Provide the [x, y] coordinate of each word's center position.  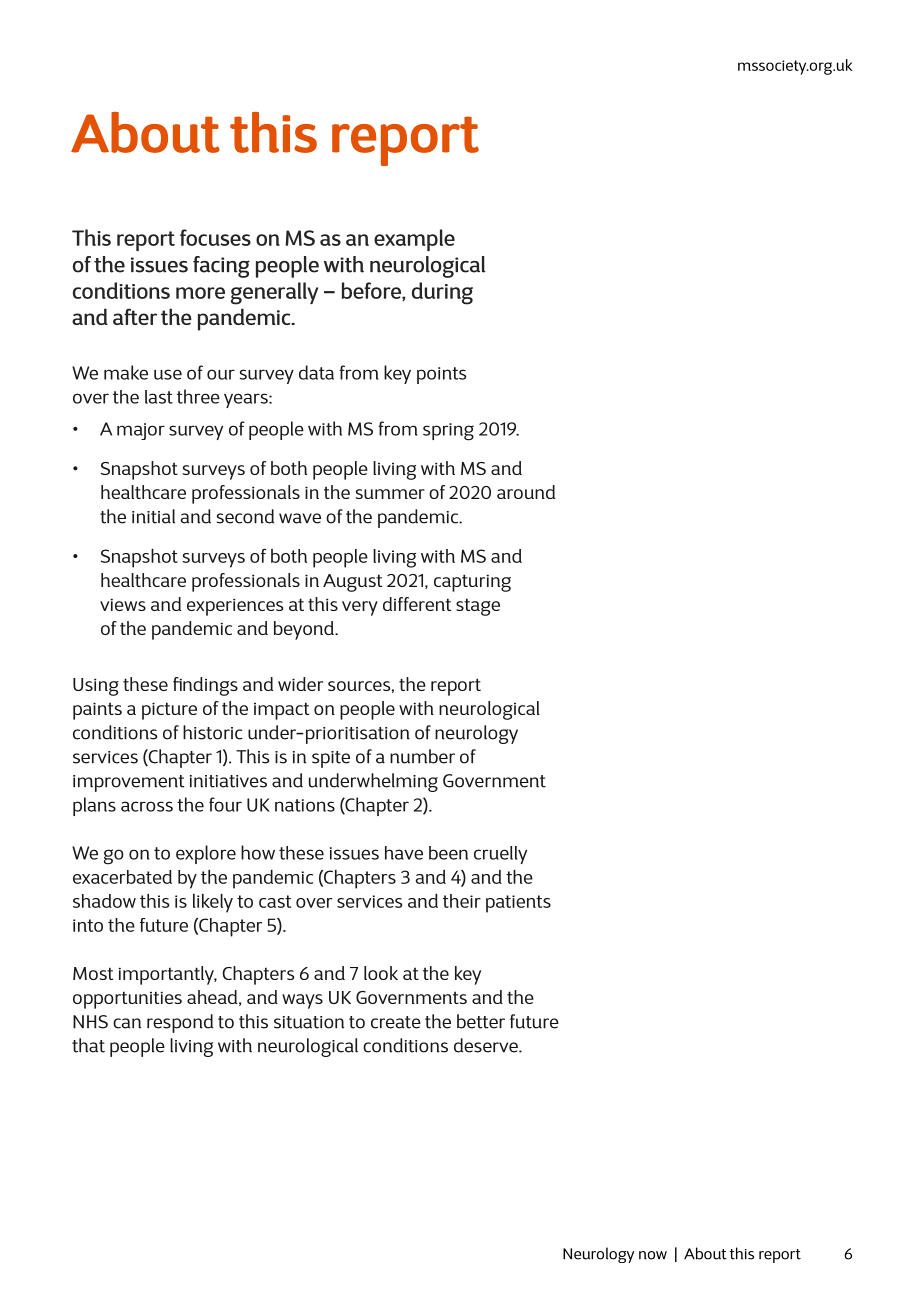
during [442, 293]
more [200, 293]
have [404, 853]
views [123, 604]
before [372, 291]
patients [518, 904]
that [88, 1045]
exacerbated [122, 877]
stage [478, 607]
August [352, 583]
